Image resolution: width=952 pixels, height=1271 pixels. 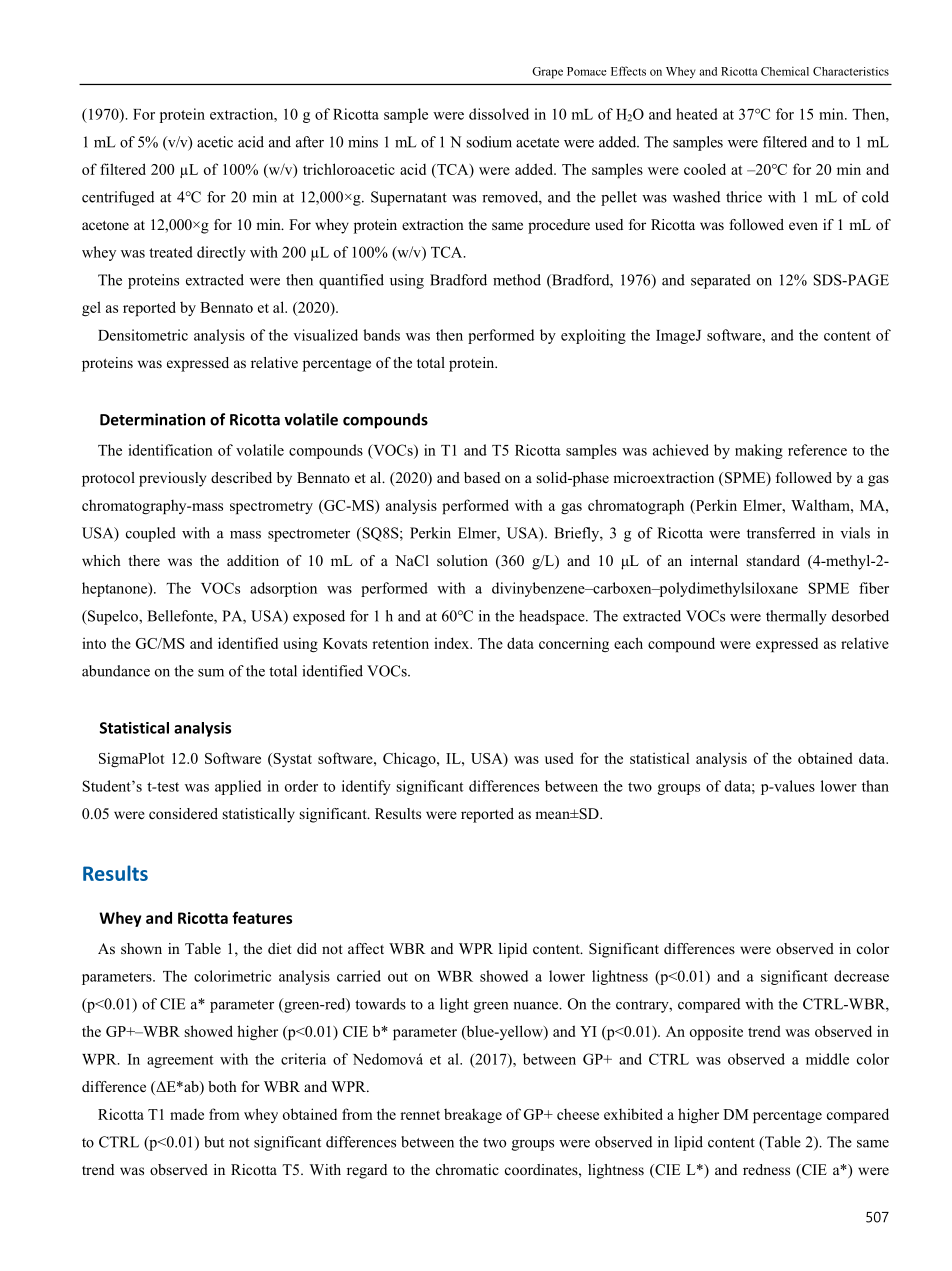 What do you see at coordinates (473, 1116) in the image?
I see `breakage` at bounding box center [473, 1116].
